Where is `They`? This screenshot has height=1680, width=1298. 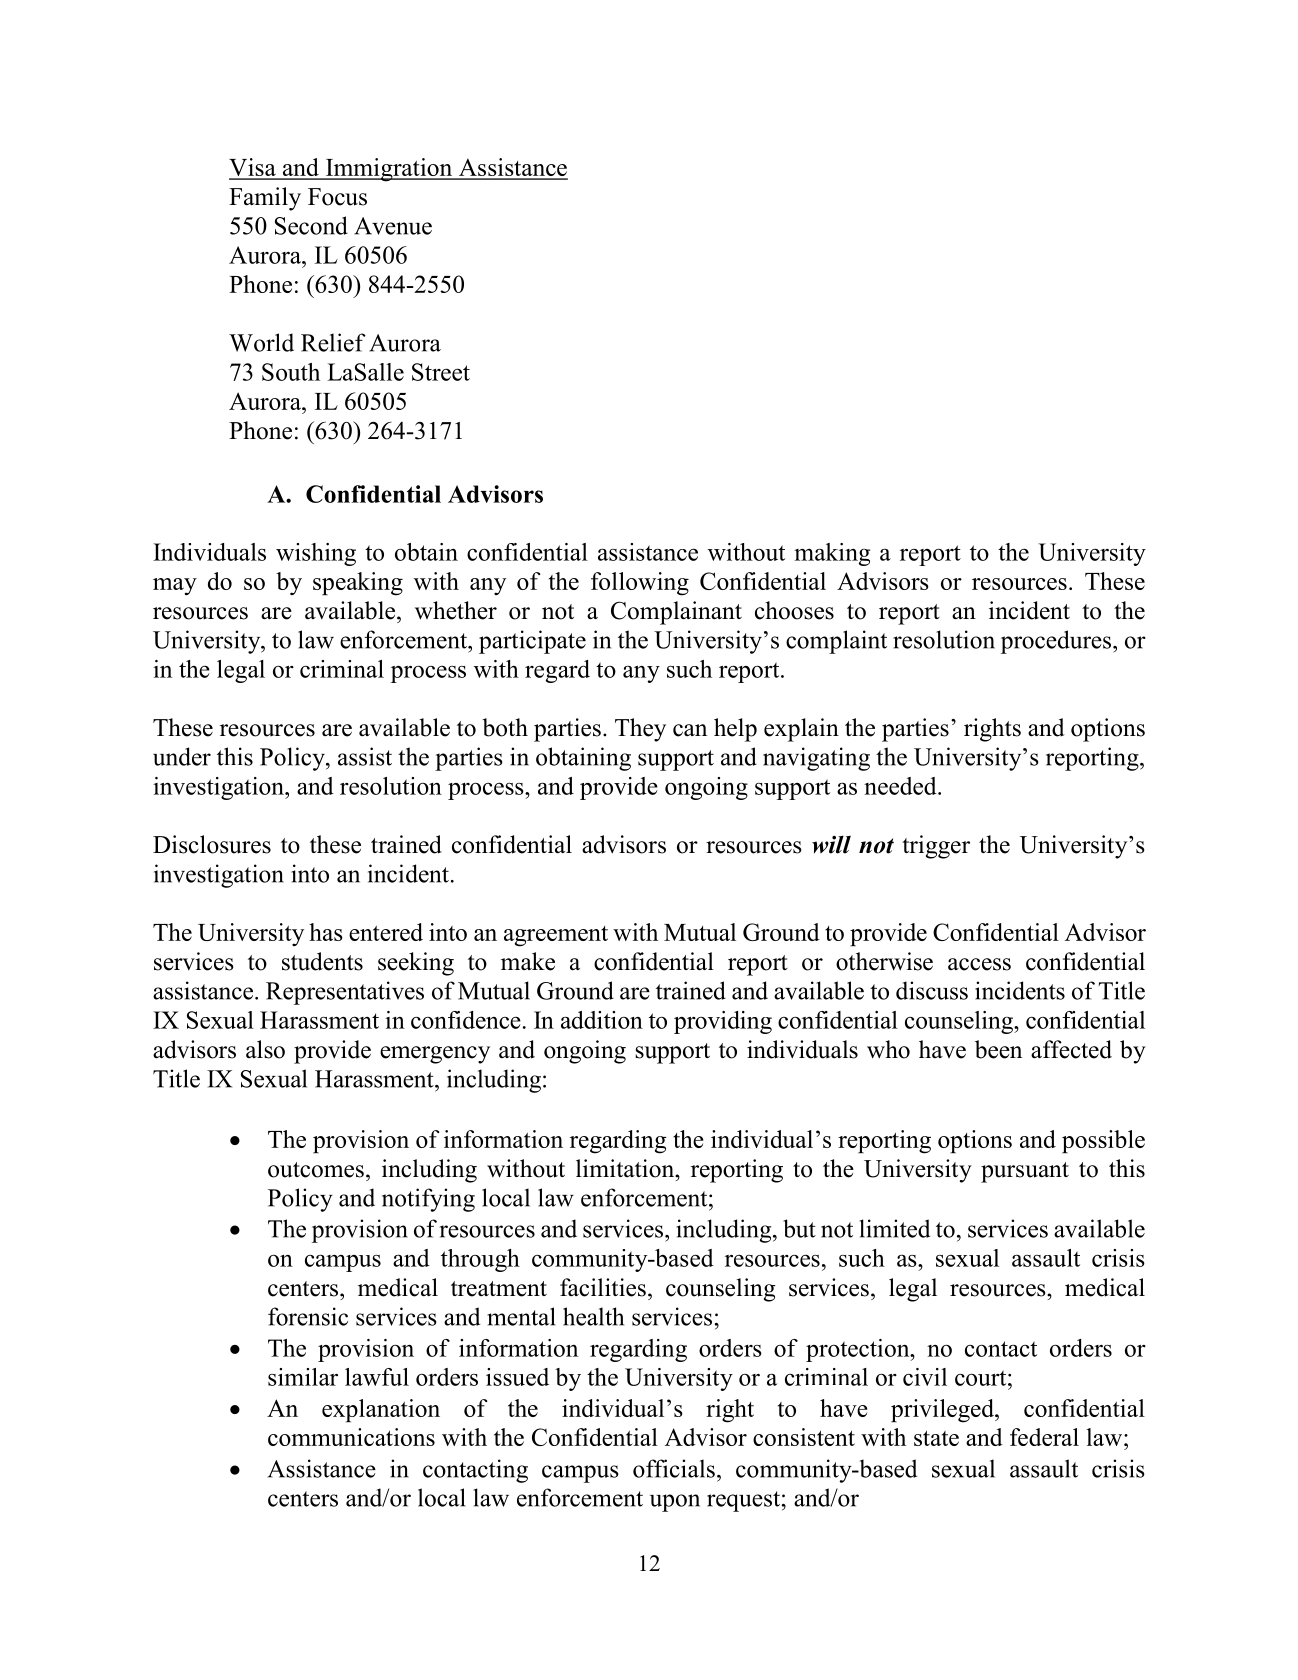
They is located at coordinates (640, 730).
